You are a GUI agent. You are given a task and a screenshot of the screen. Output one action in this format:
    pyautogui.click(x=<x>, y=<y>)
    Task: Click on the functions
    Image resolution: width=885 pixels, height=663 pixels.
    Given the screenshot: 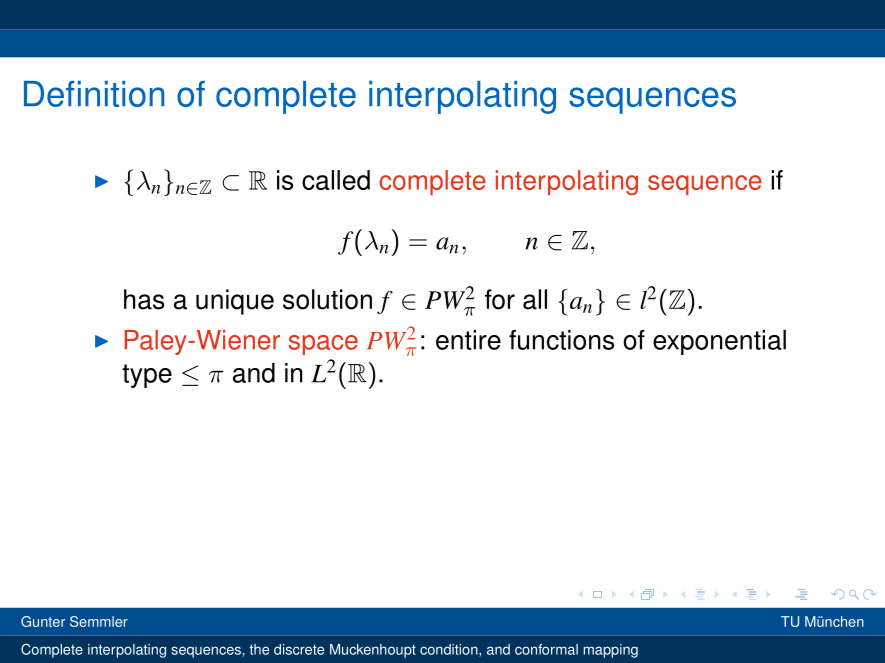 What is the action you would take?
    pyautogui.click(x=561, y=340)
